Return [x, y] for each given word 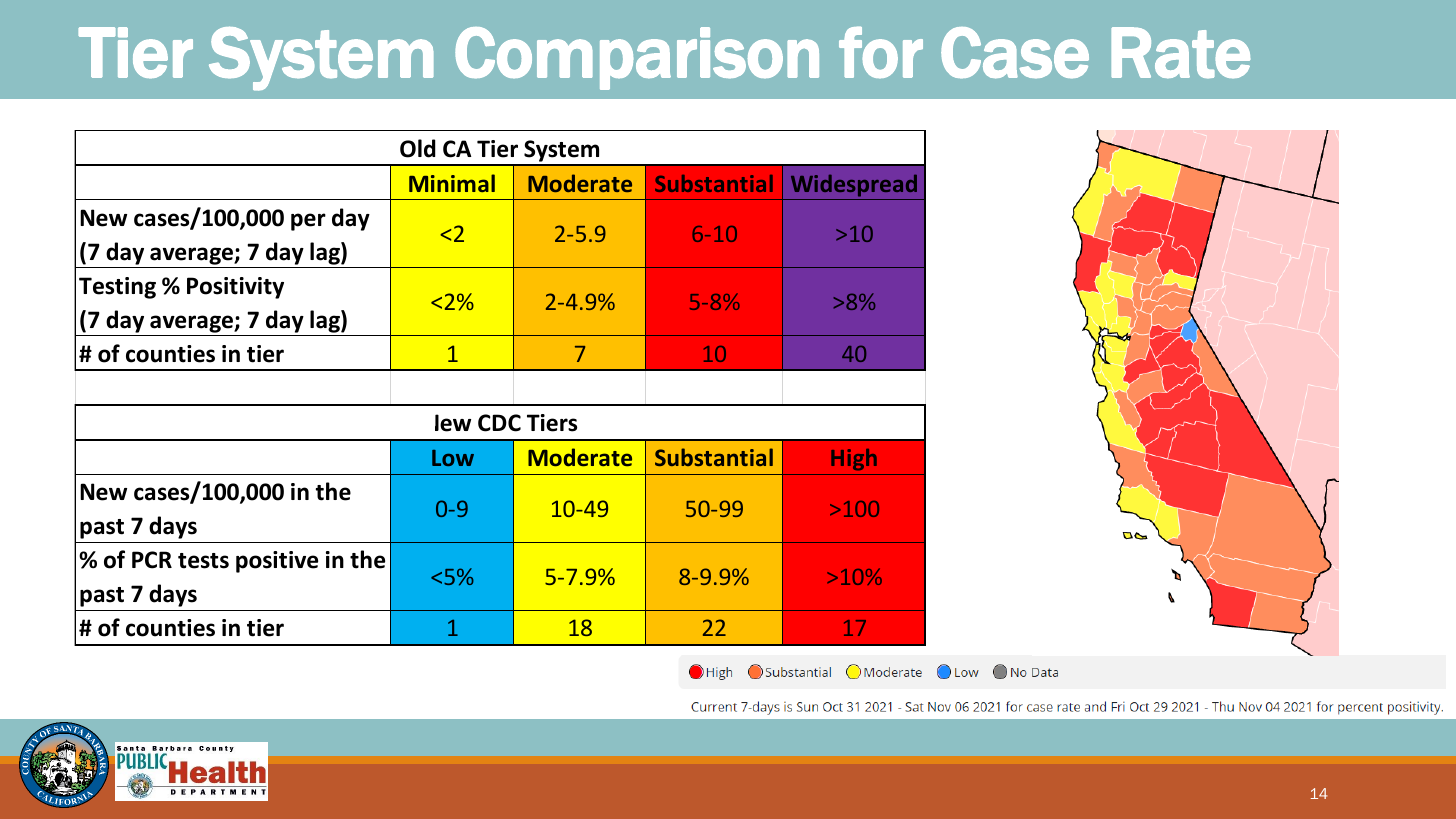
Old [418, 148]
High [854, 460]
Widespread [854, 186]
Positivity [235, 288]
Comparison [637, 58]
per [308, 222]
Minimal [452, 183]
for [881, 52]
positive [277, 562]
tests [203, 561]
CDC [499, 423]
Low [453, 458]
